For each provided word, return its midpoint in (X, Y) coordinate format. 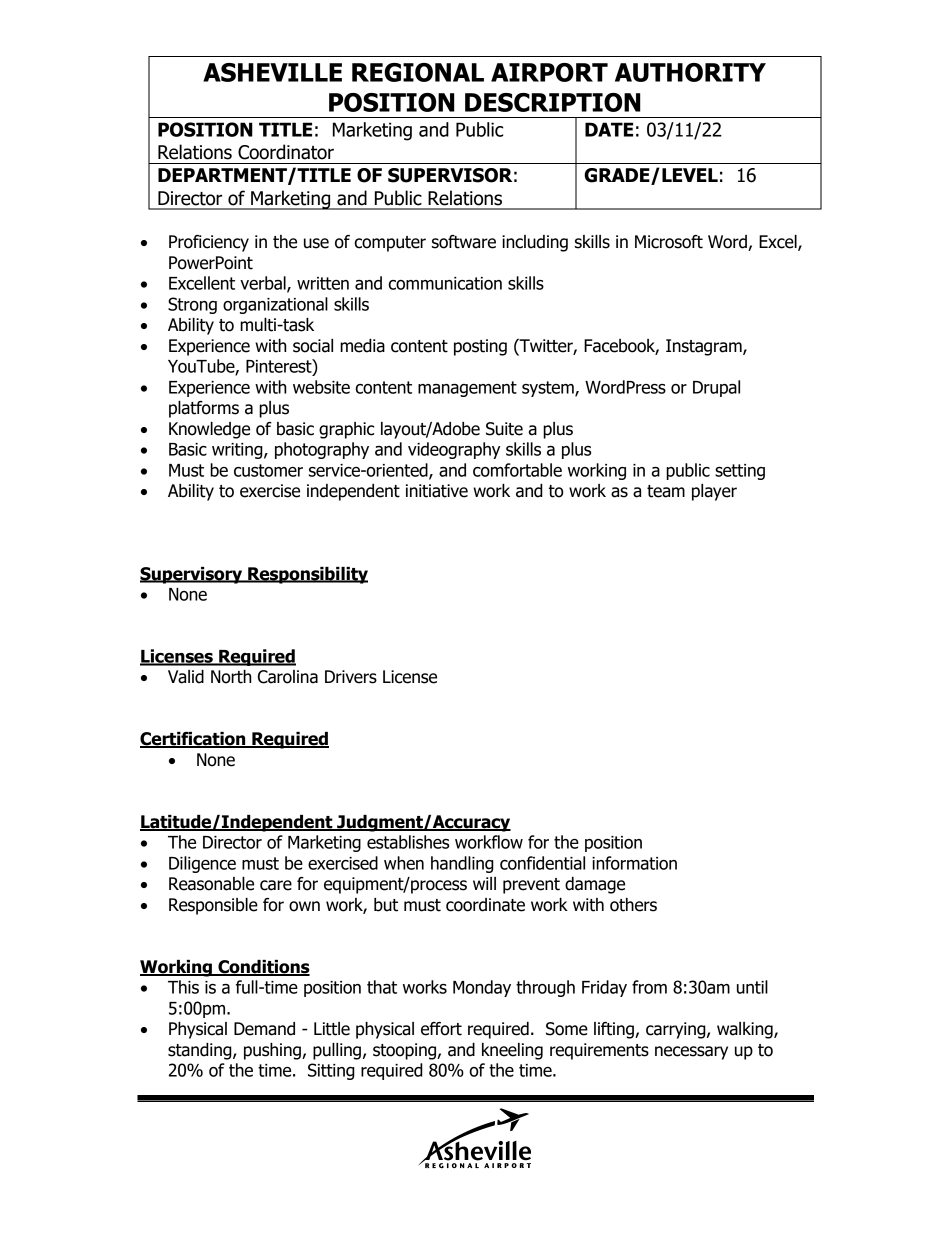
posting (480, 347)
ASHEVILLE (272, 72)
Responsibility (307, 575)
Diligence (202, 864)
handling (462, 864)
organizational (275, 305)
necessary (691, 1053)
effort (441, 1029)
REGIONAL (418, 72)
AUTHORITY (690, 72)
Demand (264, 1029)
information (634, 863)
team (666, 491)
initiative (437, 491)
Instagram (705, 347)
